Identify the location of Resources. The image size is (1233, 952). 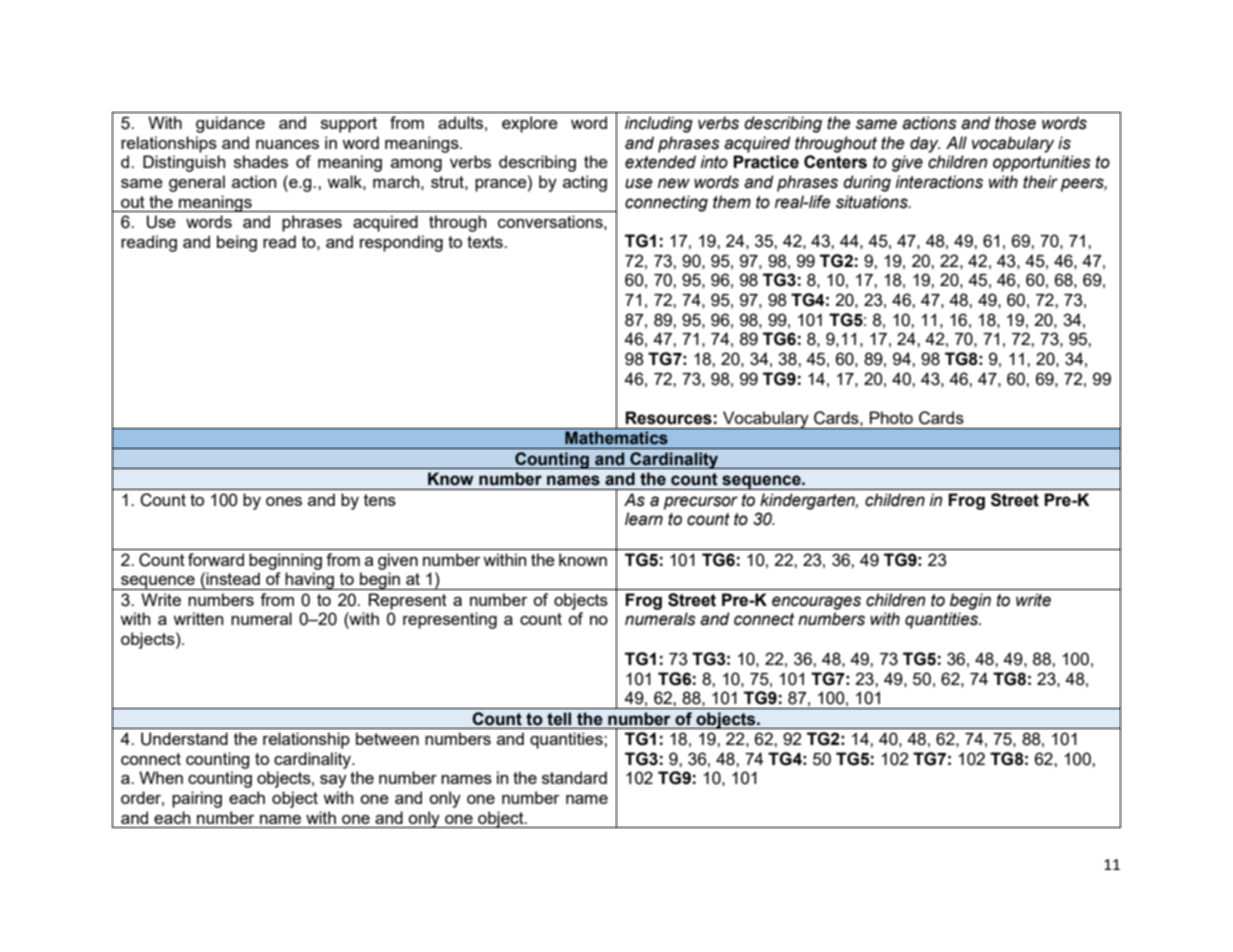
(668, 418).
